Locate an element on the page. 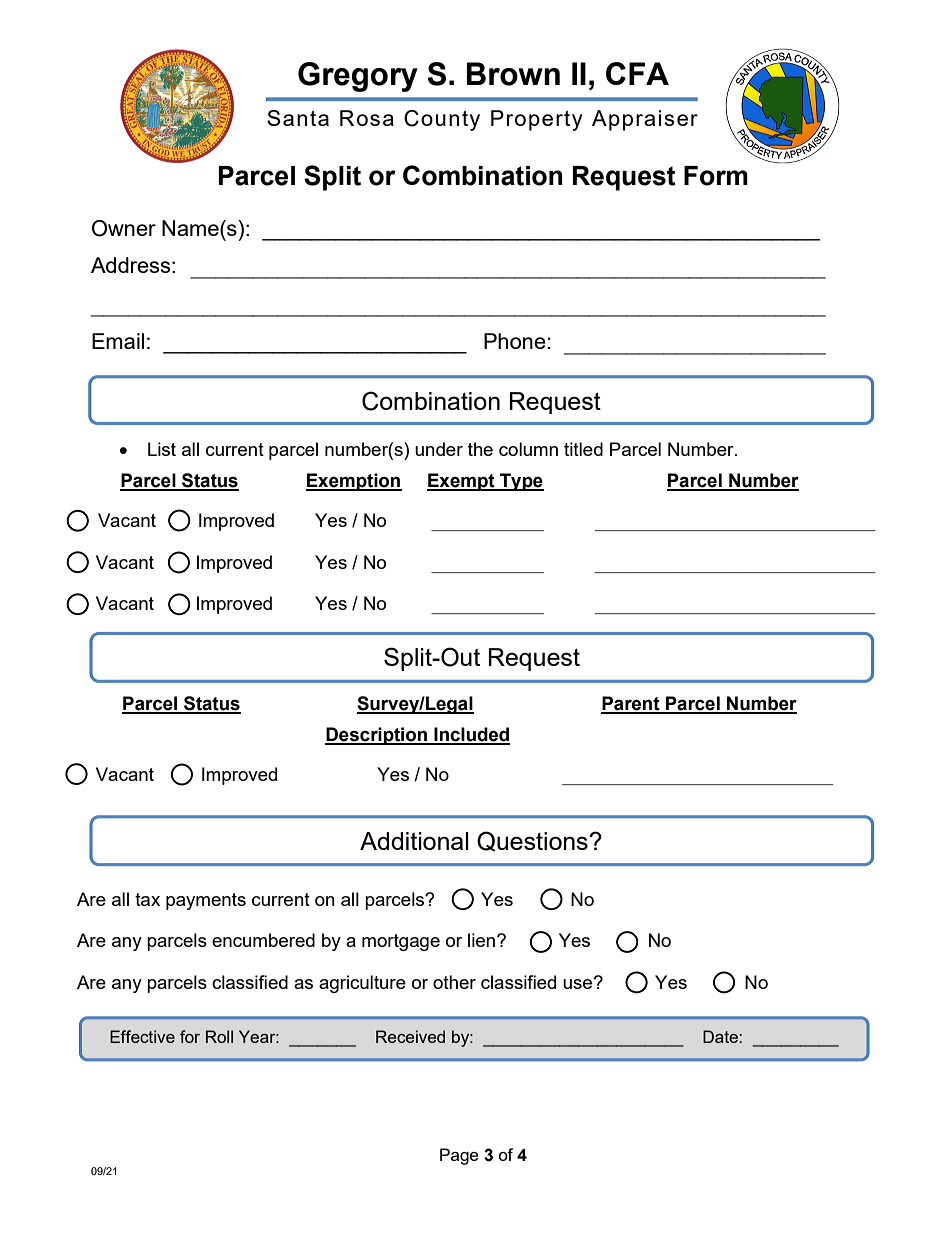 The height and width of the image is (1233, 952). List is located at coordinates (162, 449).
